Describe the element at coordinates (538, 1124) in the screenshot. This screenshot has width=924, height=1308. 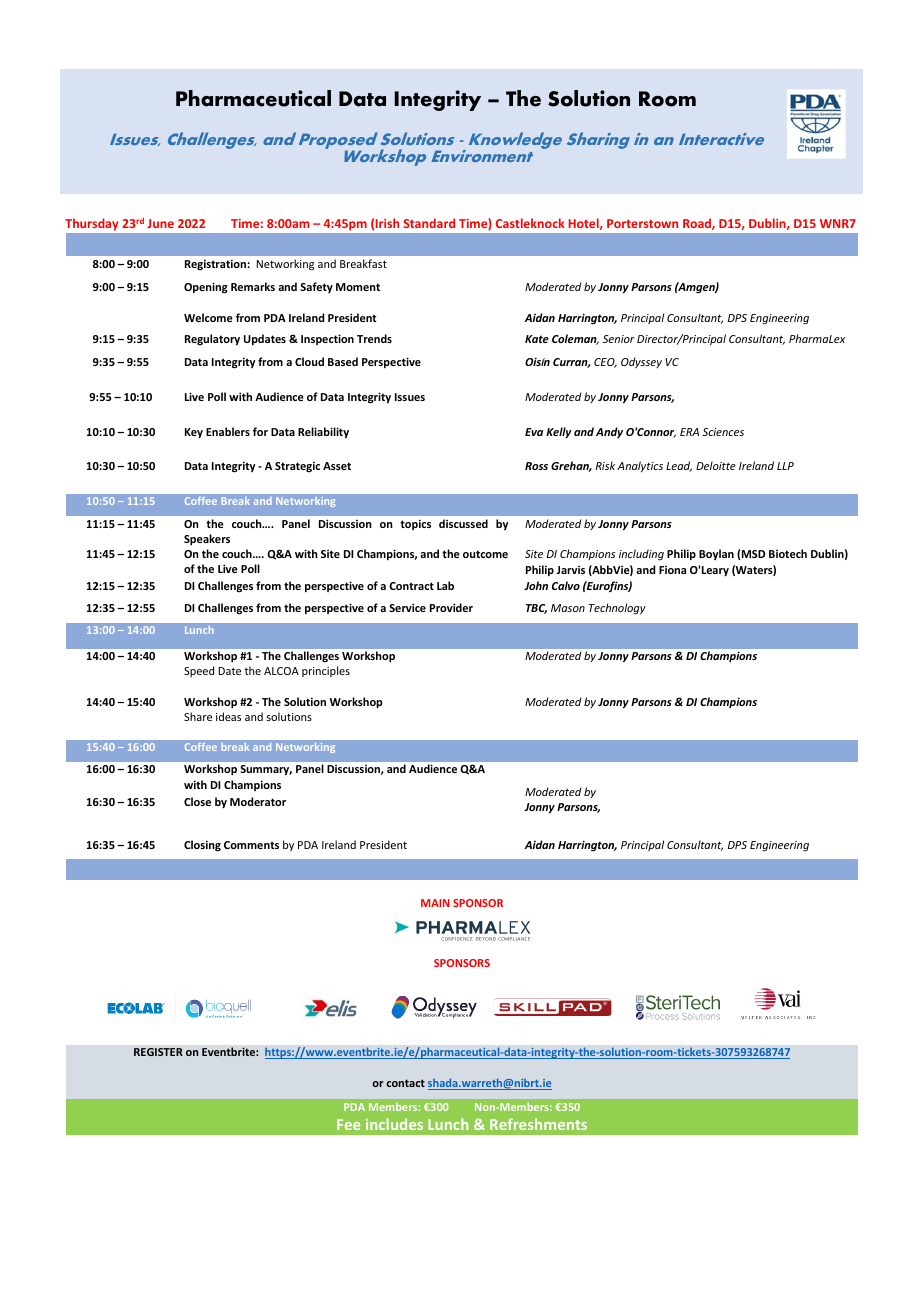
I see `Refreshments` at that location.
